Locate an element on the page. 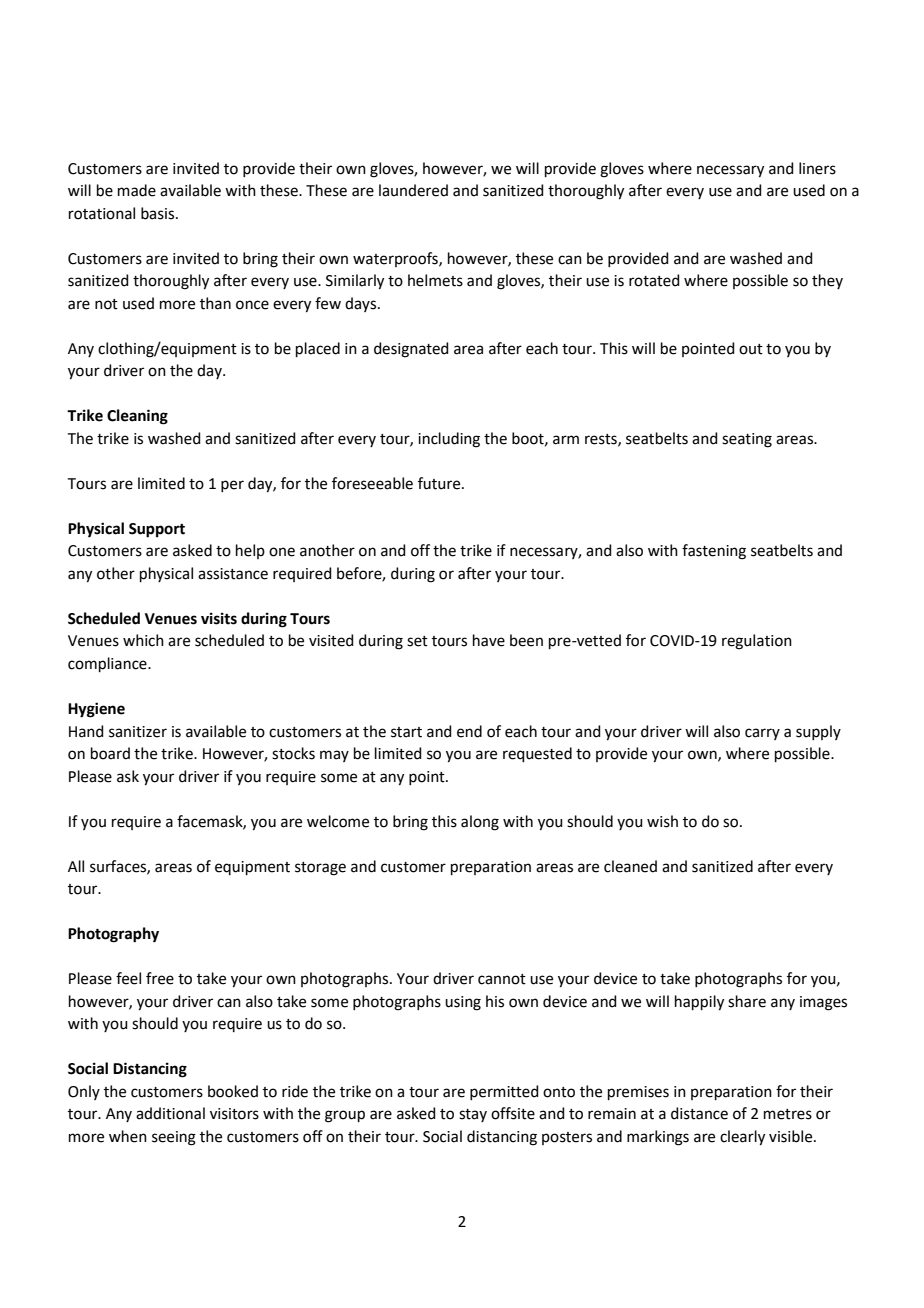  basis is located at coordinates (159, 213).
